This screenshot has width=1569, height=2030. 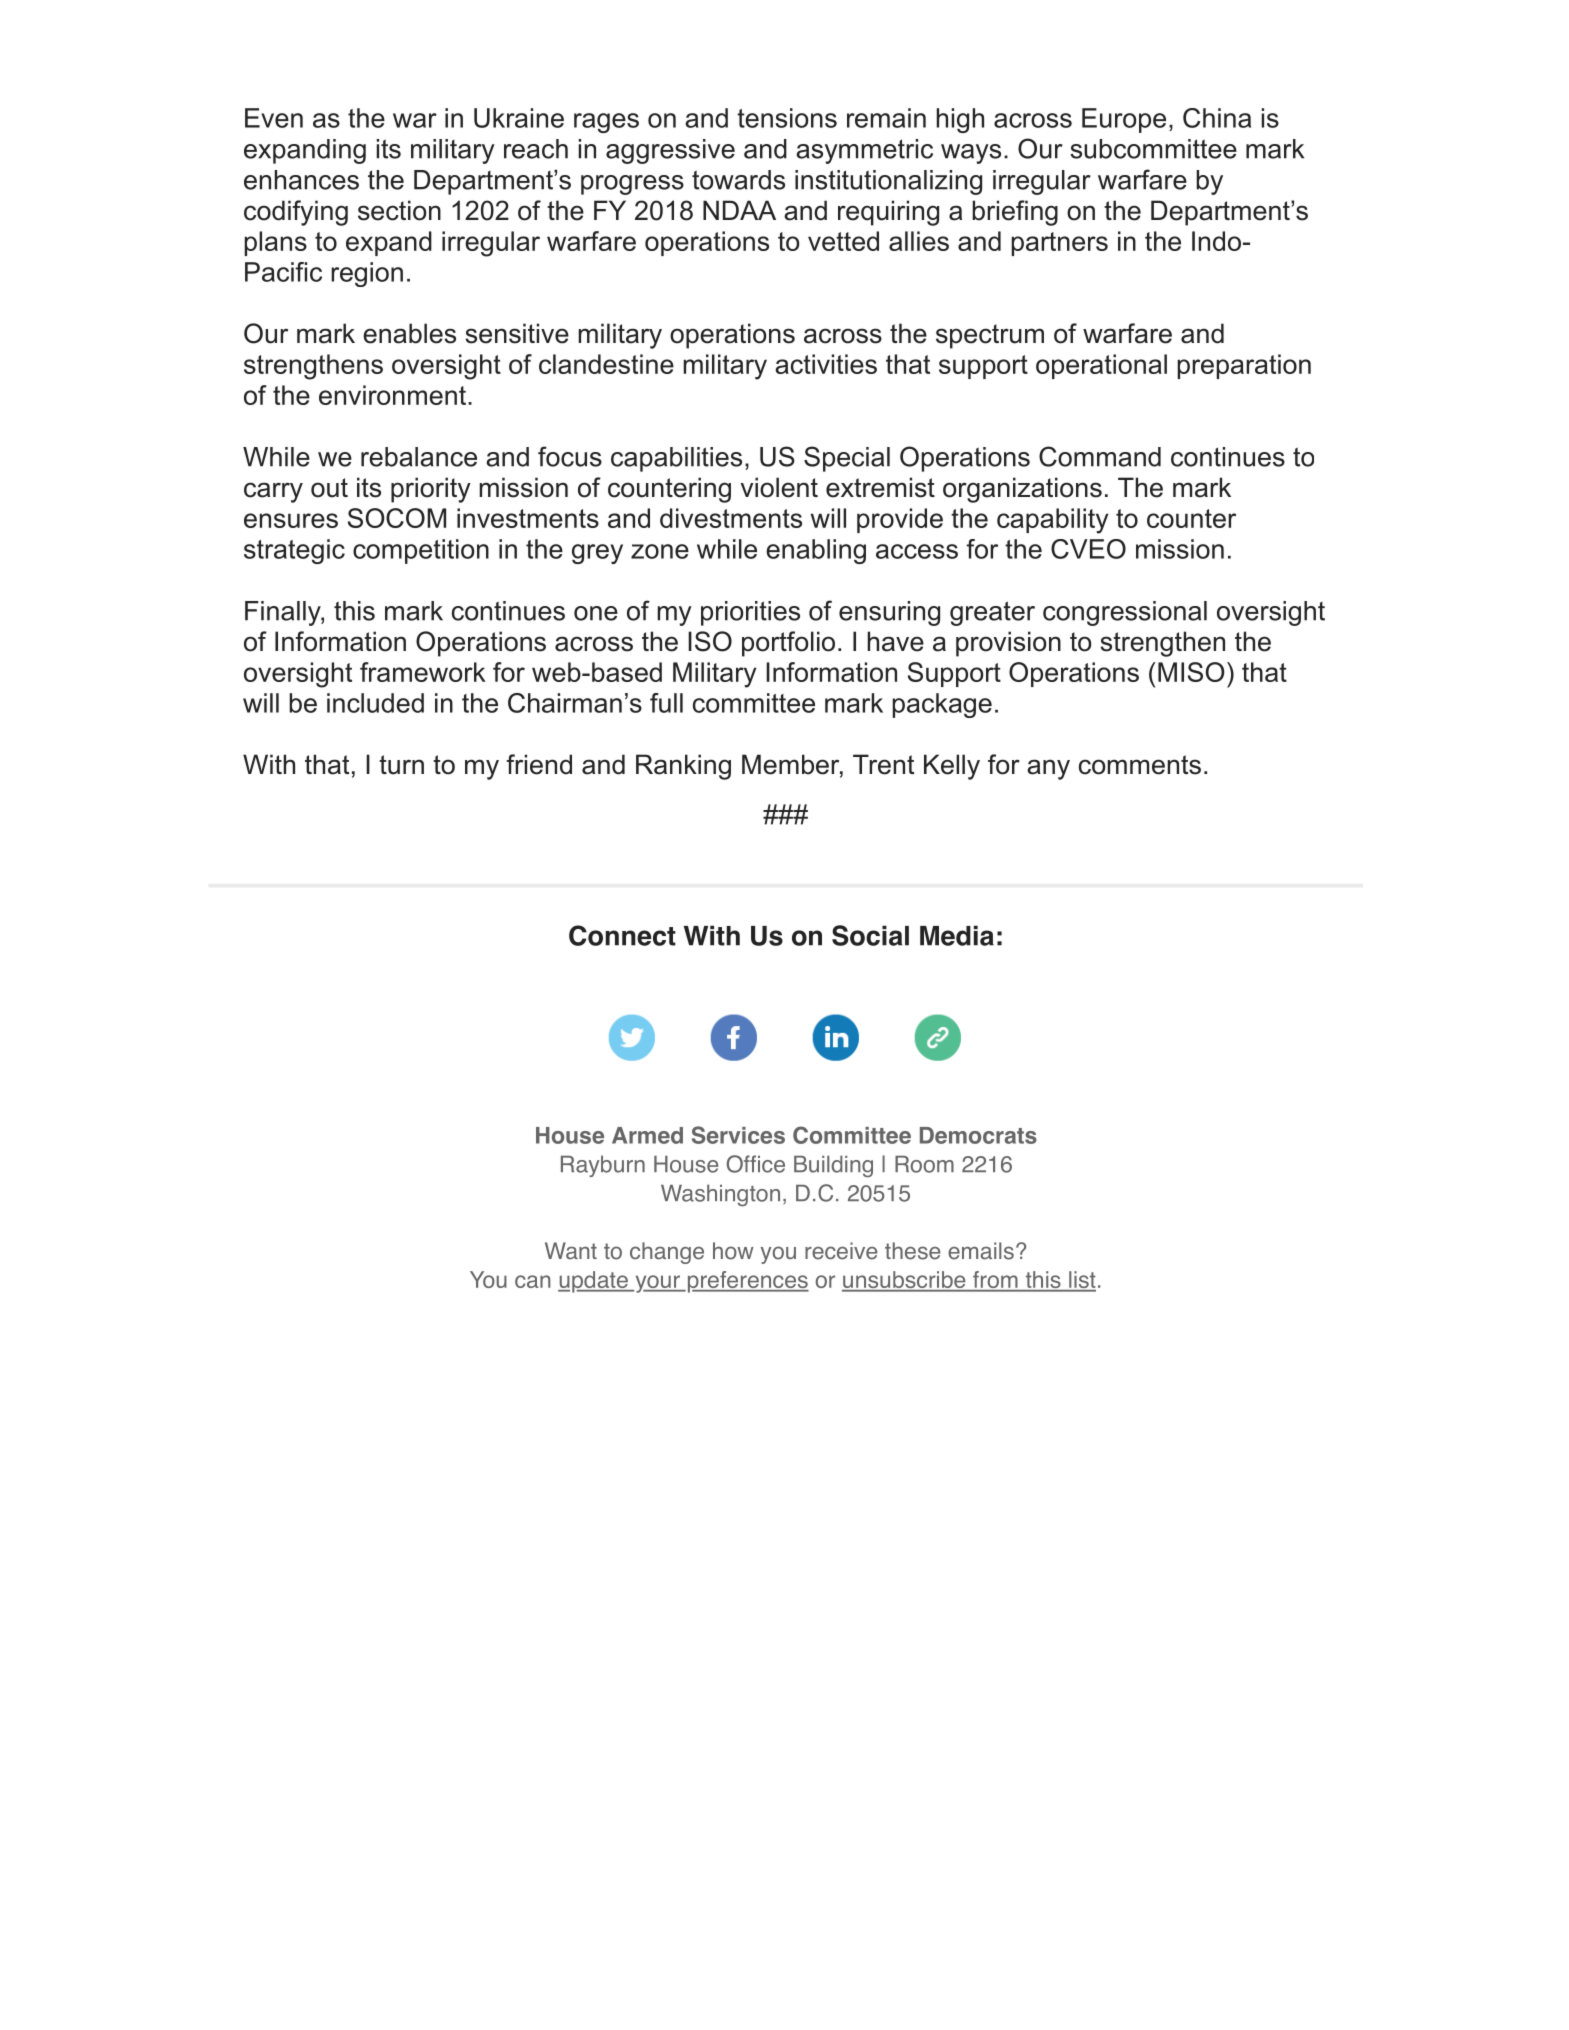 I want to click on priority, so click(x=431, y=490).
